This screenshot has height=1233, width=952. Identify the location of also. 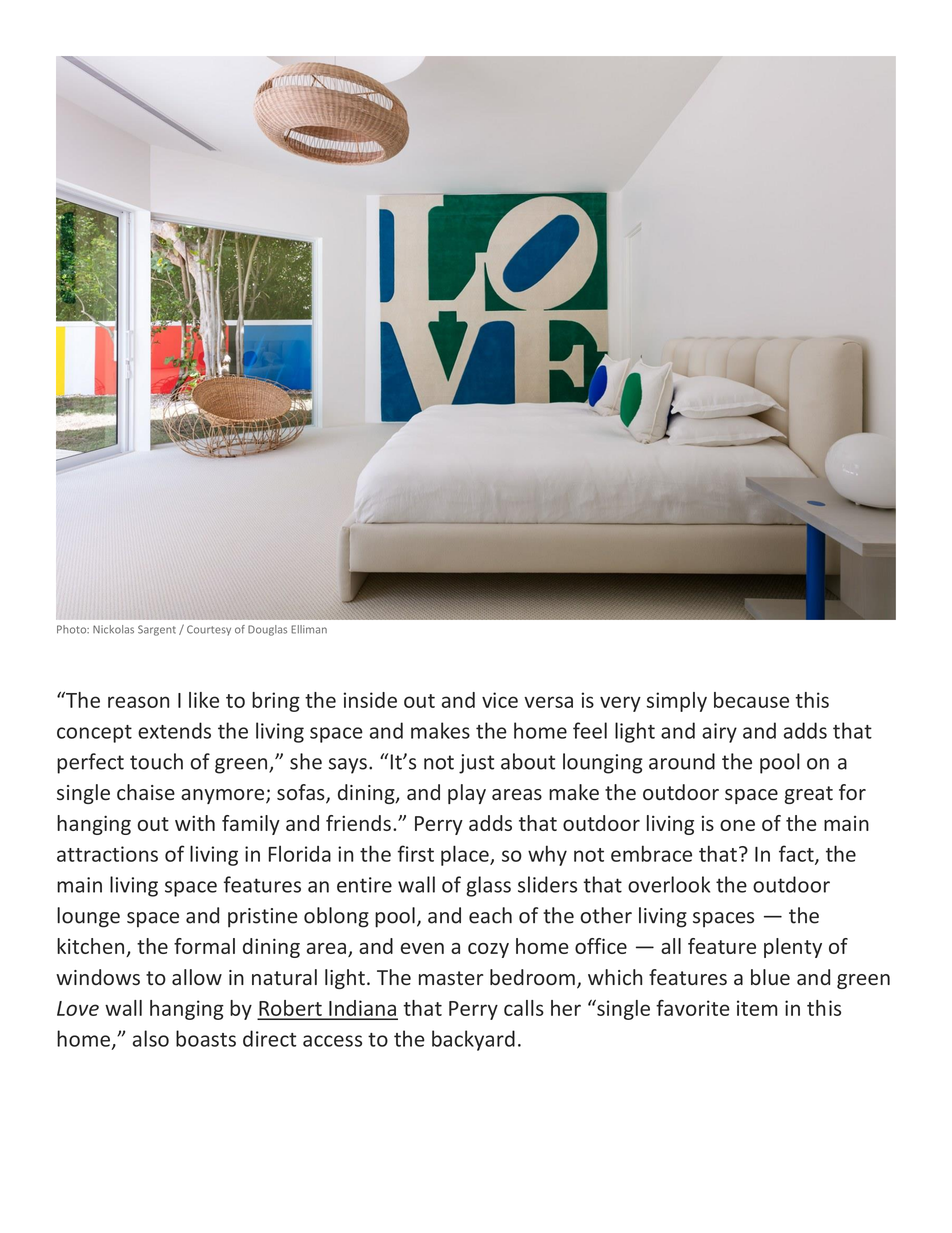
(151, 1038).
